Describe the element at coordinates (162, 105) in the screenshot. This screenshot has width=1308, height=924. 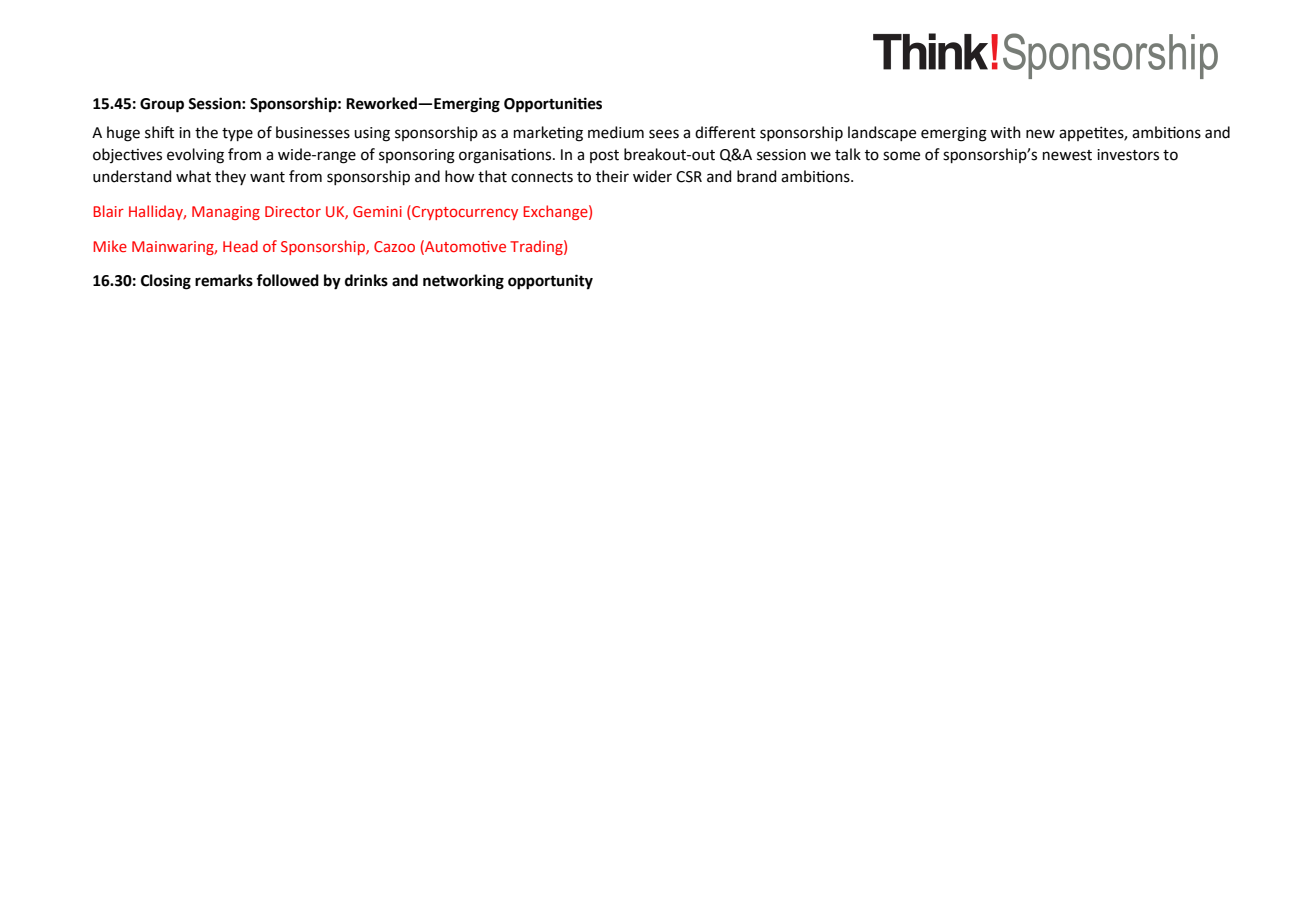
I see `Group` at that location.
